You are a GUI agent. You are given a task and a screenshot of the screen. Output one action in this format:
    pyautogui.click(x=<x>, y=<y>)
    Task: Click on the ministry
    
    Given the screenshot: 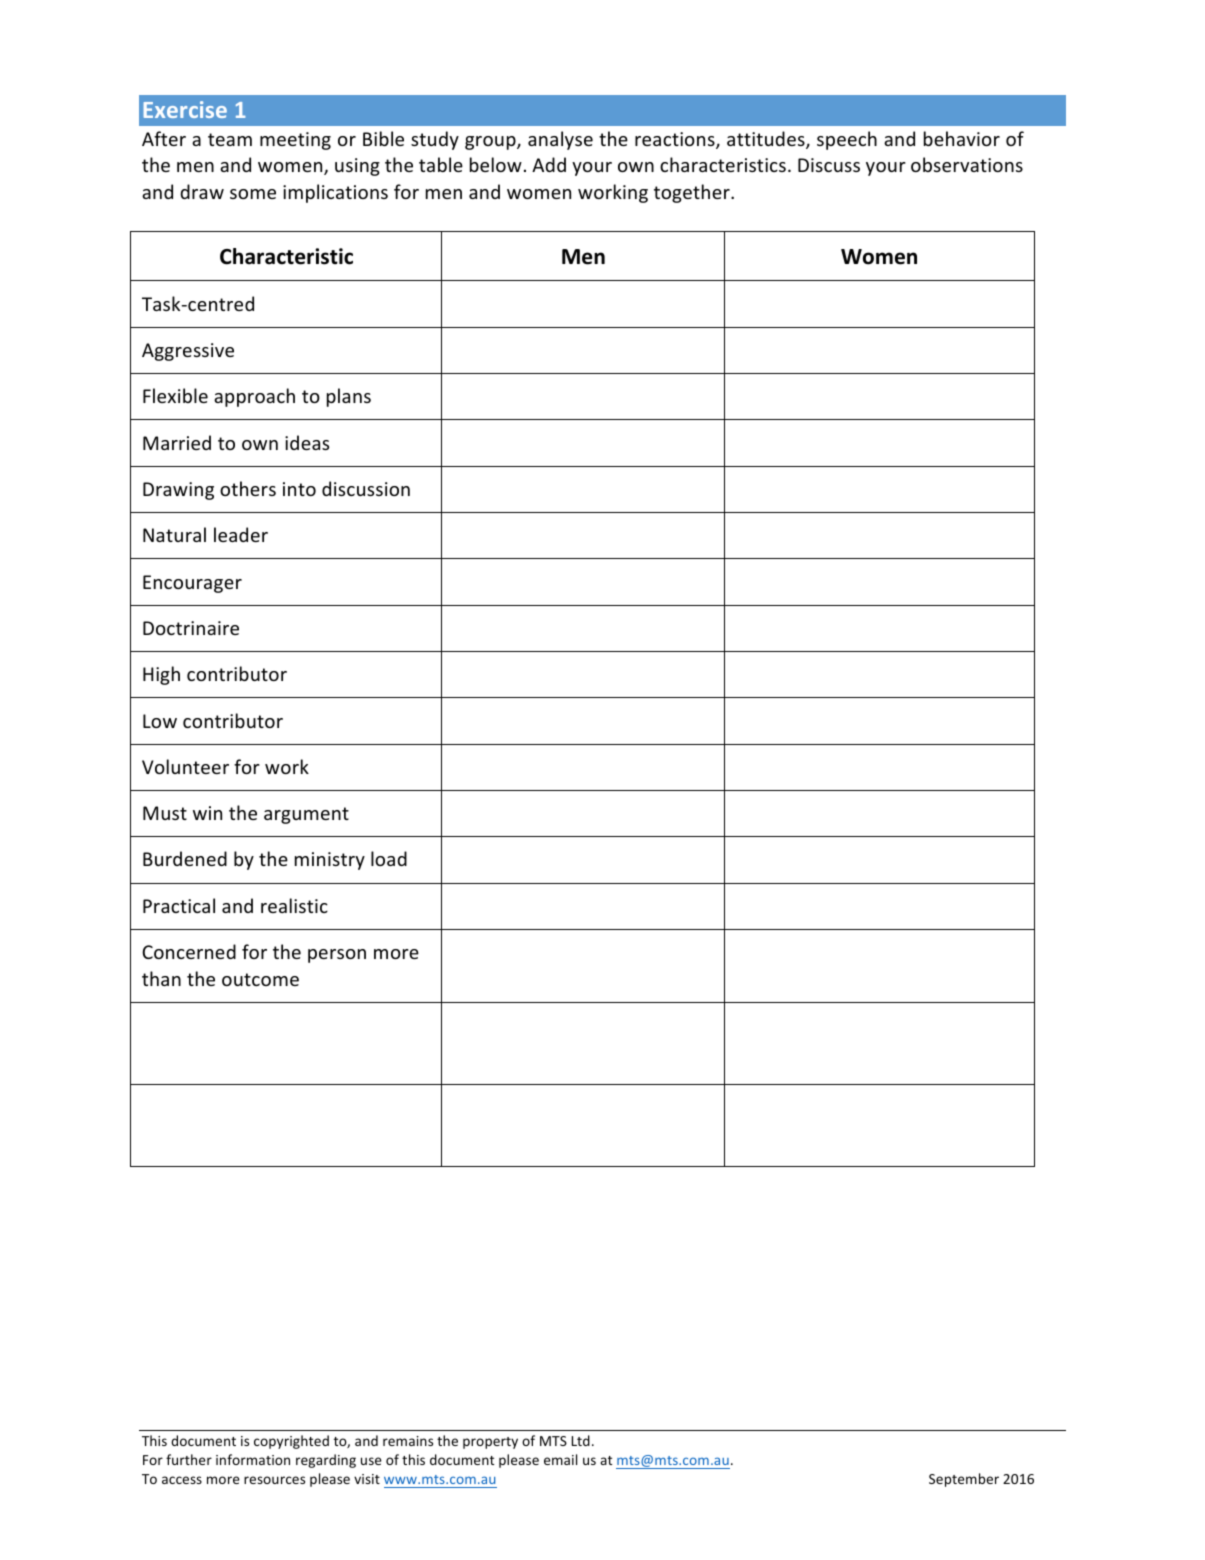 What is the action you would take?
    pyautogui.click(x=330, y=861)
